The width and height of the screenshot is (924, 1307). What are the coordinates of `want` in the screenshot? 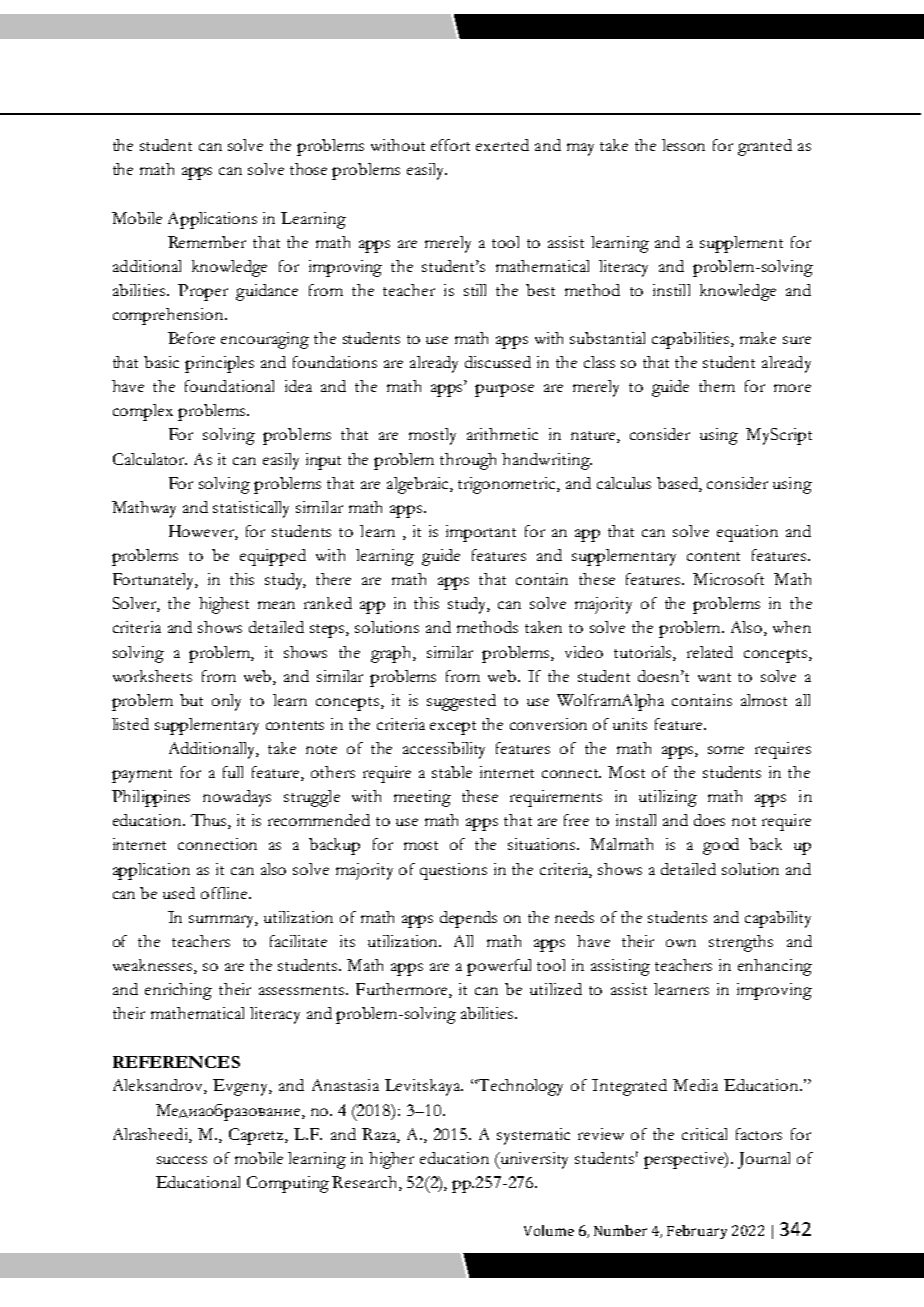 It's located at (714, 677).
